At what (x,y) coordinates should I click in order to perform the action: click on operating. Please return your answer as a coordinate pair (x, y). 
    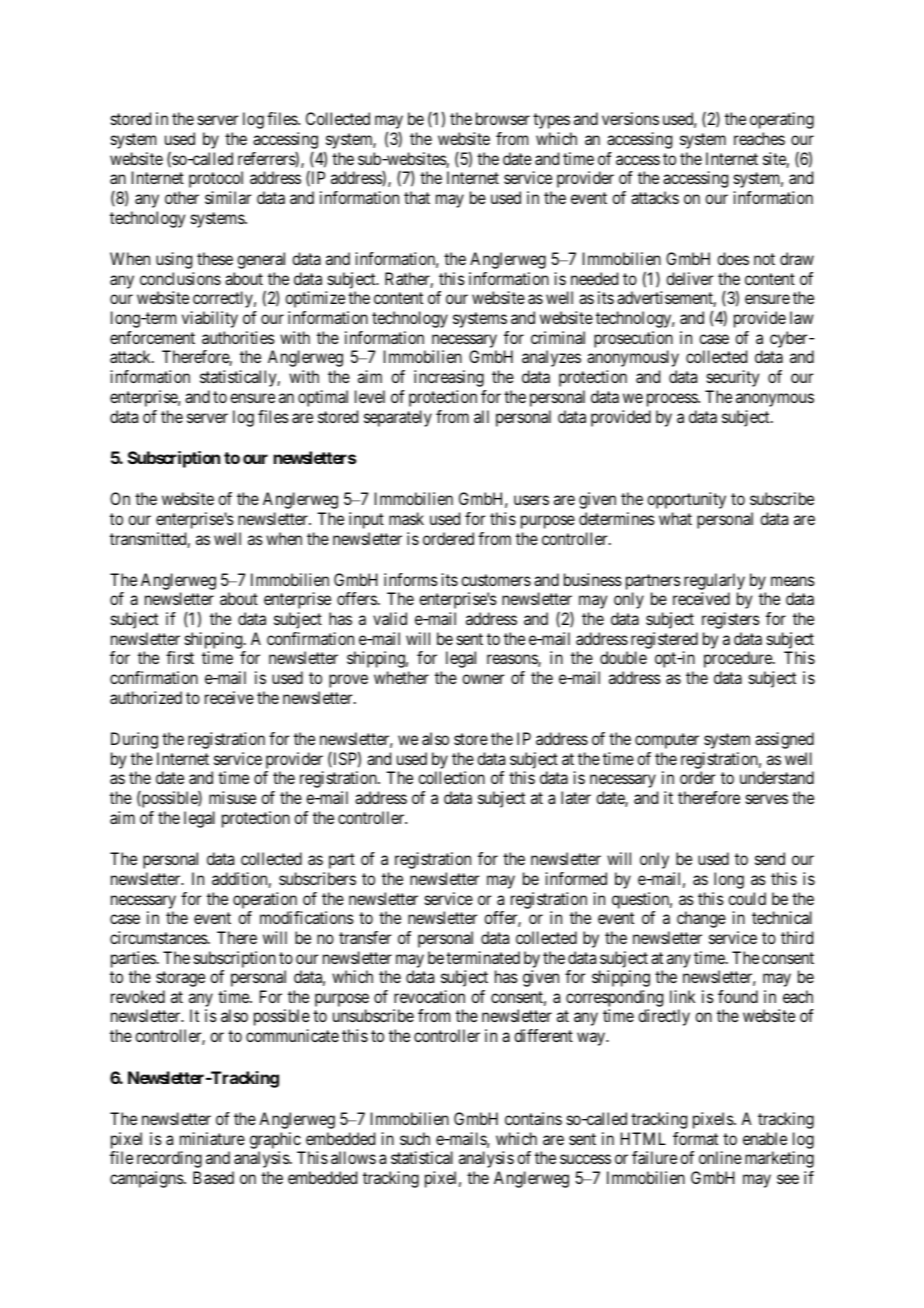
    Looking at the image, I should click on (782, 120).
